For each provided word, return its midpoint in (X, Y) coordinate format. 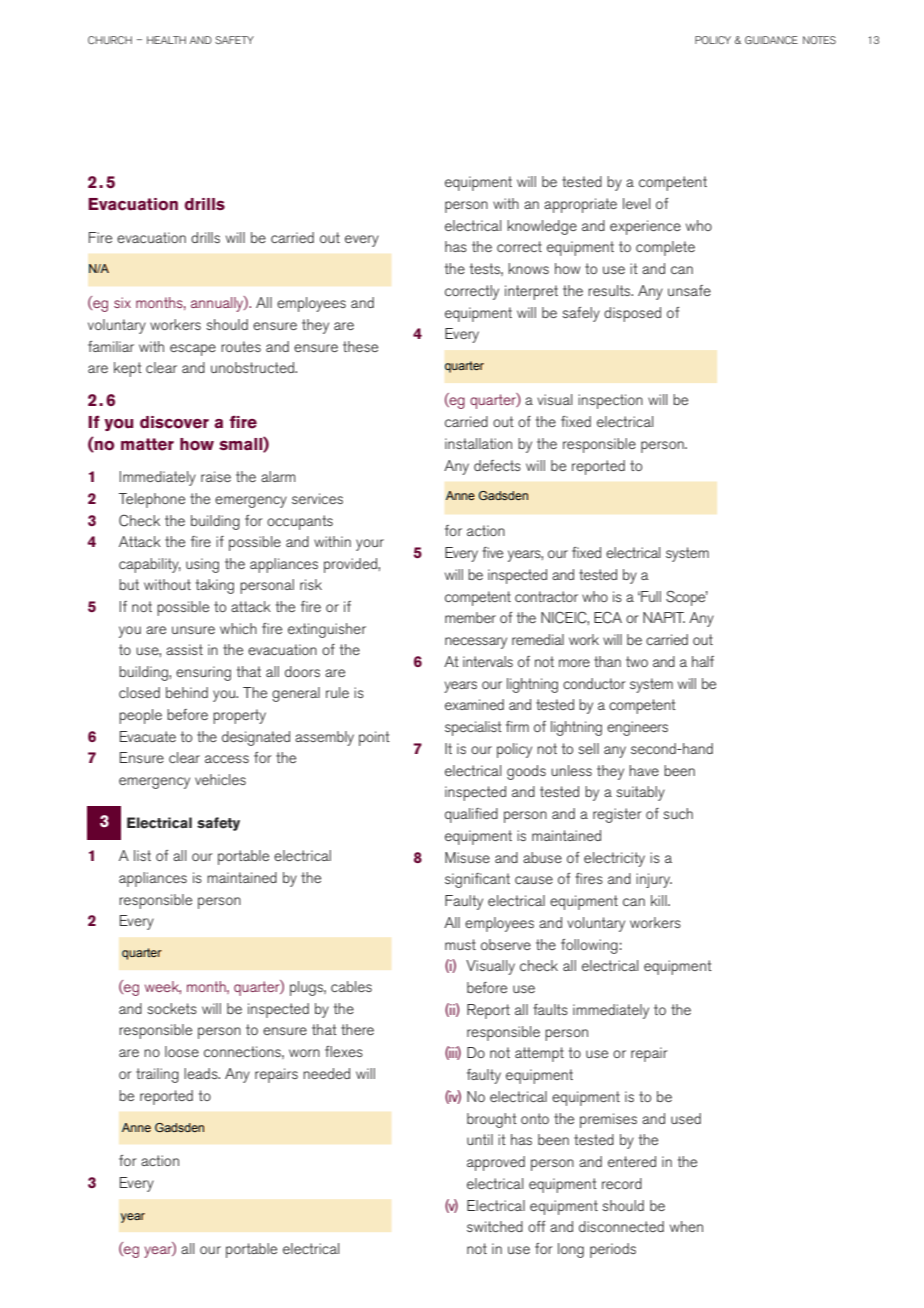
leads (202, 1073)
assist (184, 649)
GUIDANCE (771, 40)
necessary (476, 643)
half (703, 661)
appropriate (580, 205)
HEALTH (166, 40)
